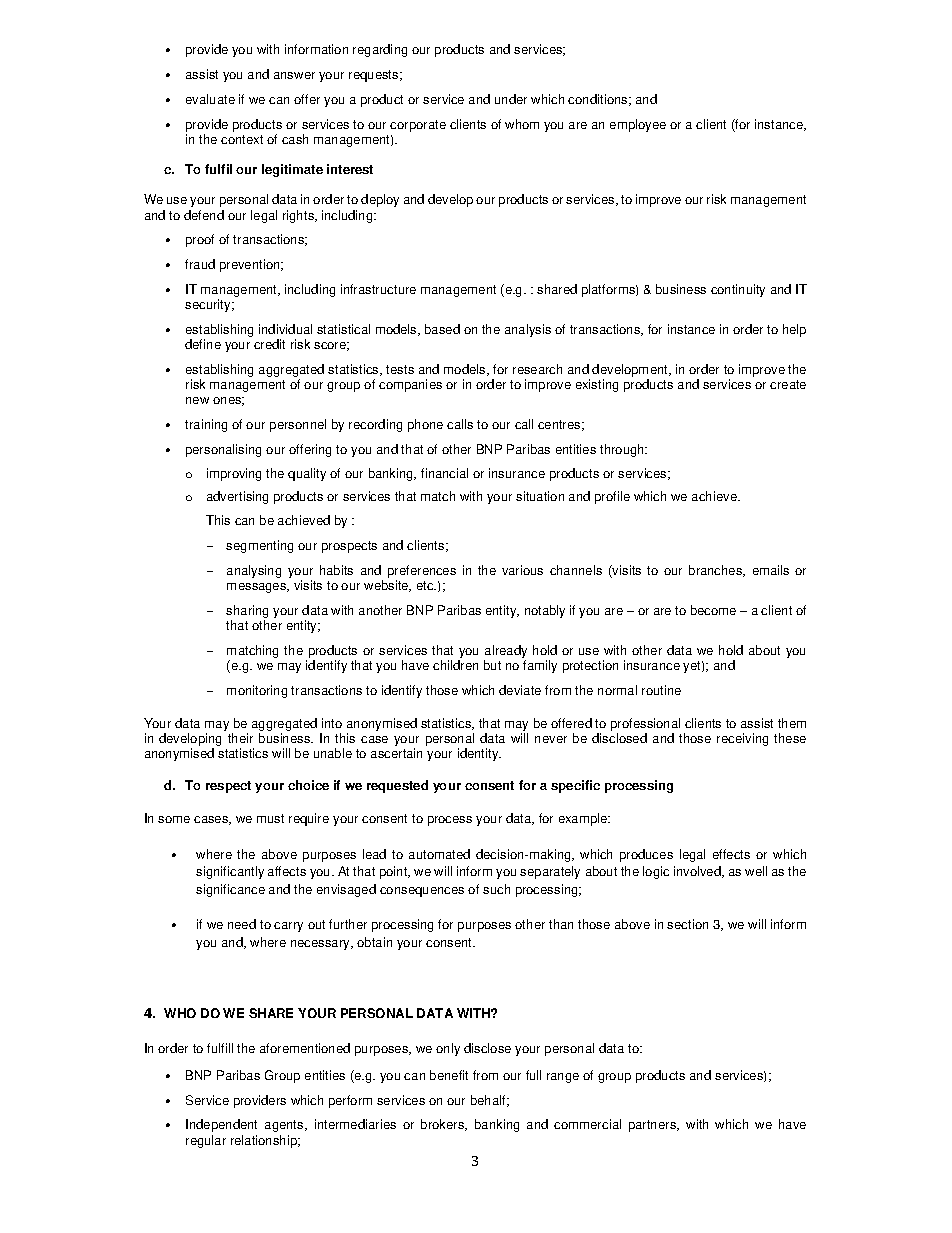 This page has width=952, height=1233. Describe the element at coordinates (258, 588) in the page. I see `messages` at that location.
